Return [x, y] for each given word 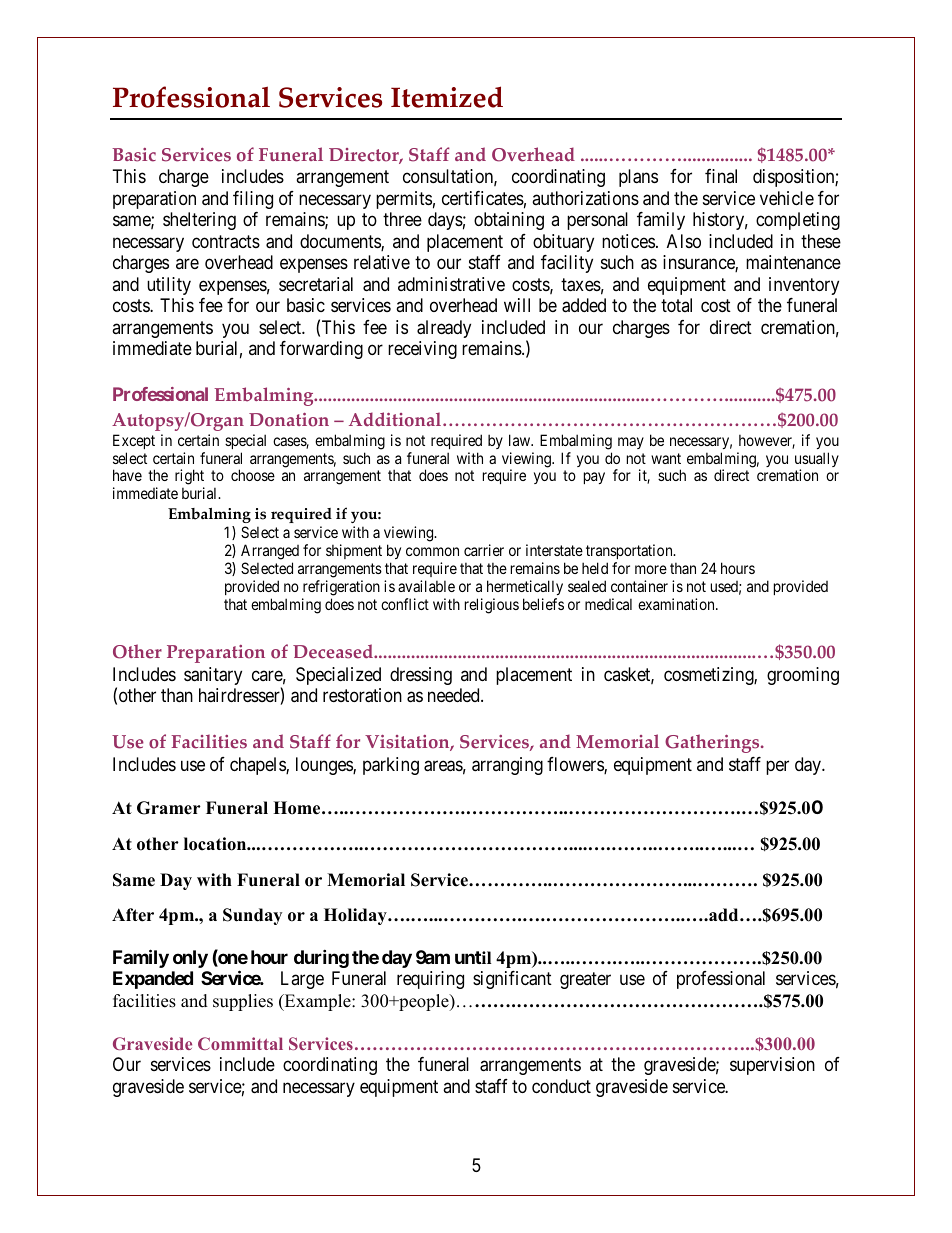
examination [677, 604]
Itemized [447, 97]
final [721, 176]
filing [253, 200]
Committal [240, 1043]
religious [492, 606]
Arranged [270, 552]
